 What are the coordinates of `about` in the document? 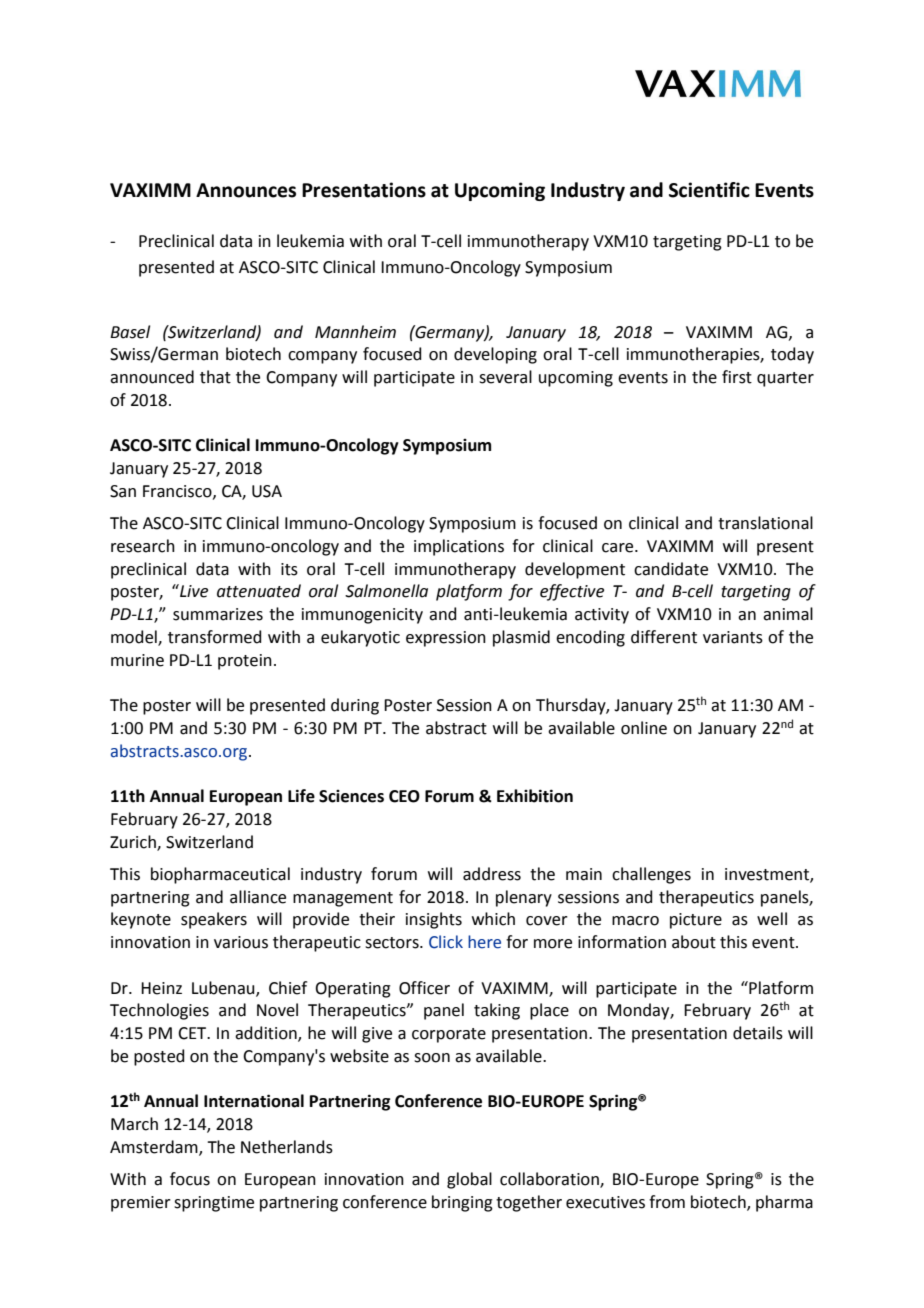 It's located at (694, 942).
